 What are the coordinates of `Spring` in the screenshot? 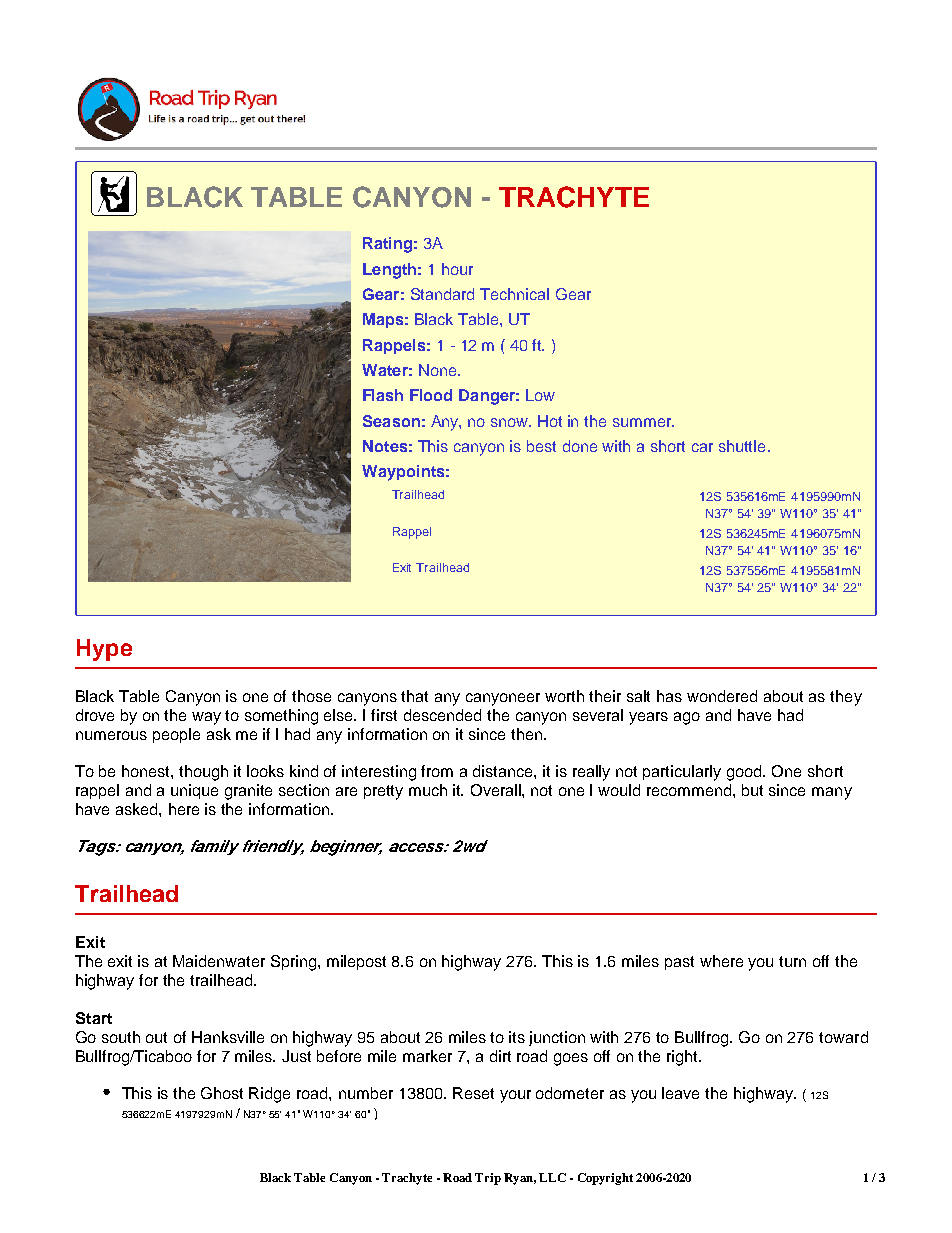 It's located at (295, 963).
